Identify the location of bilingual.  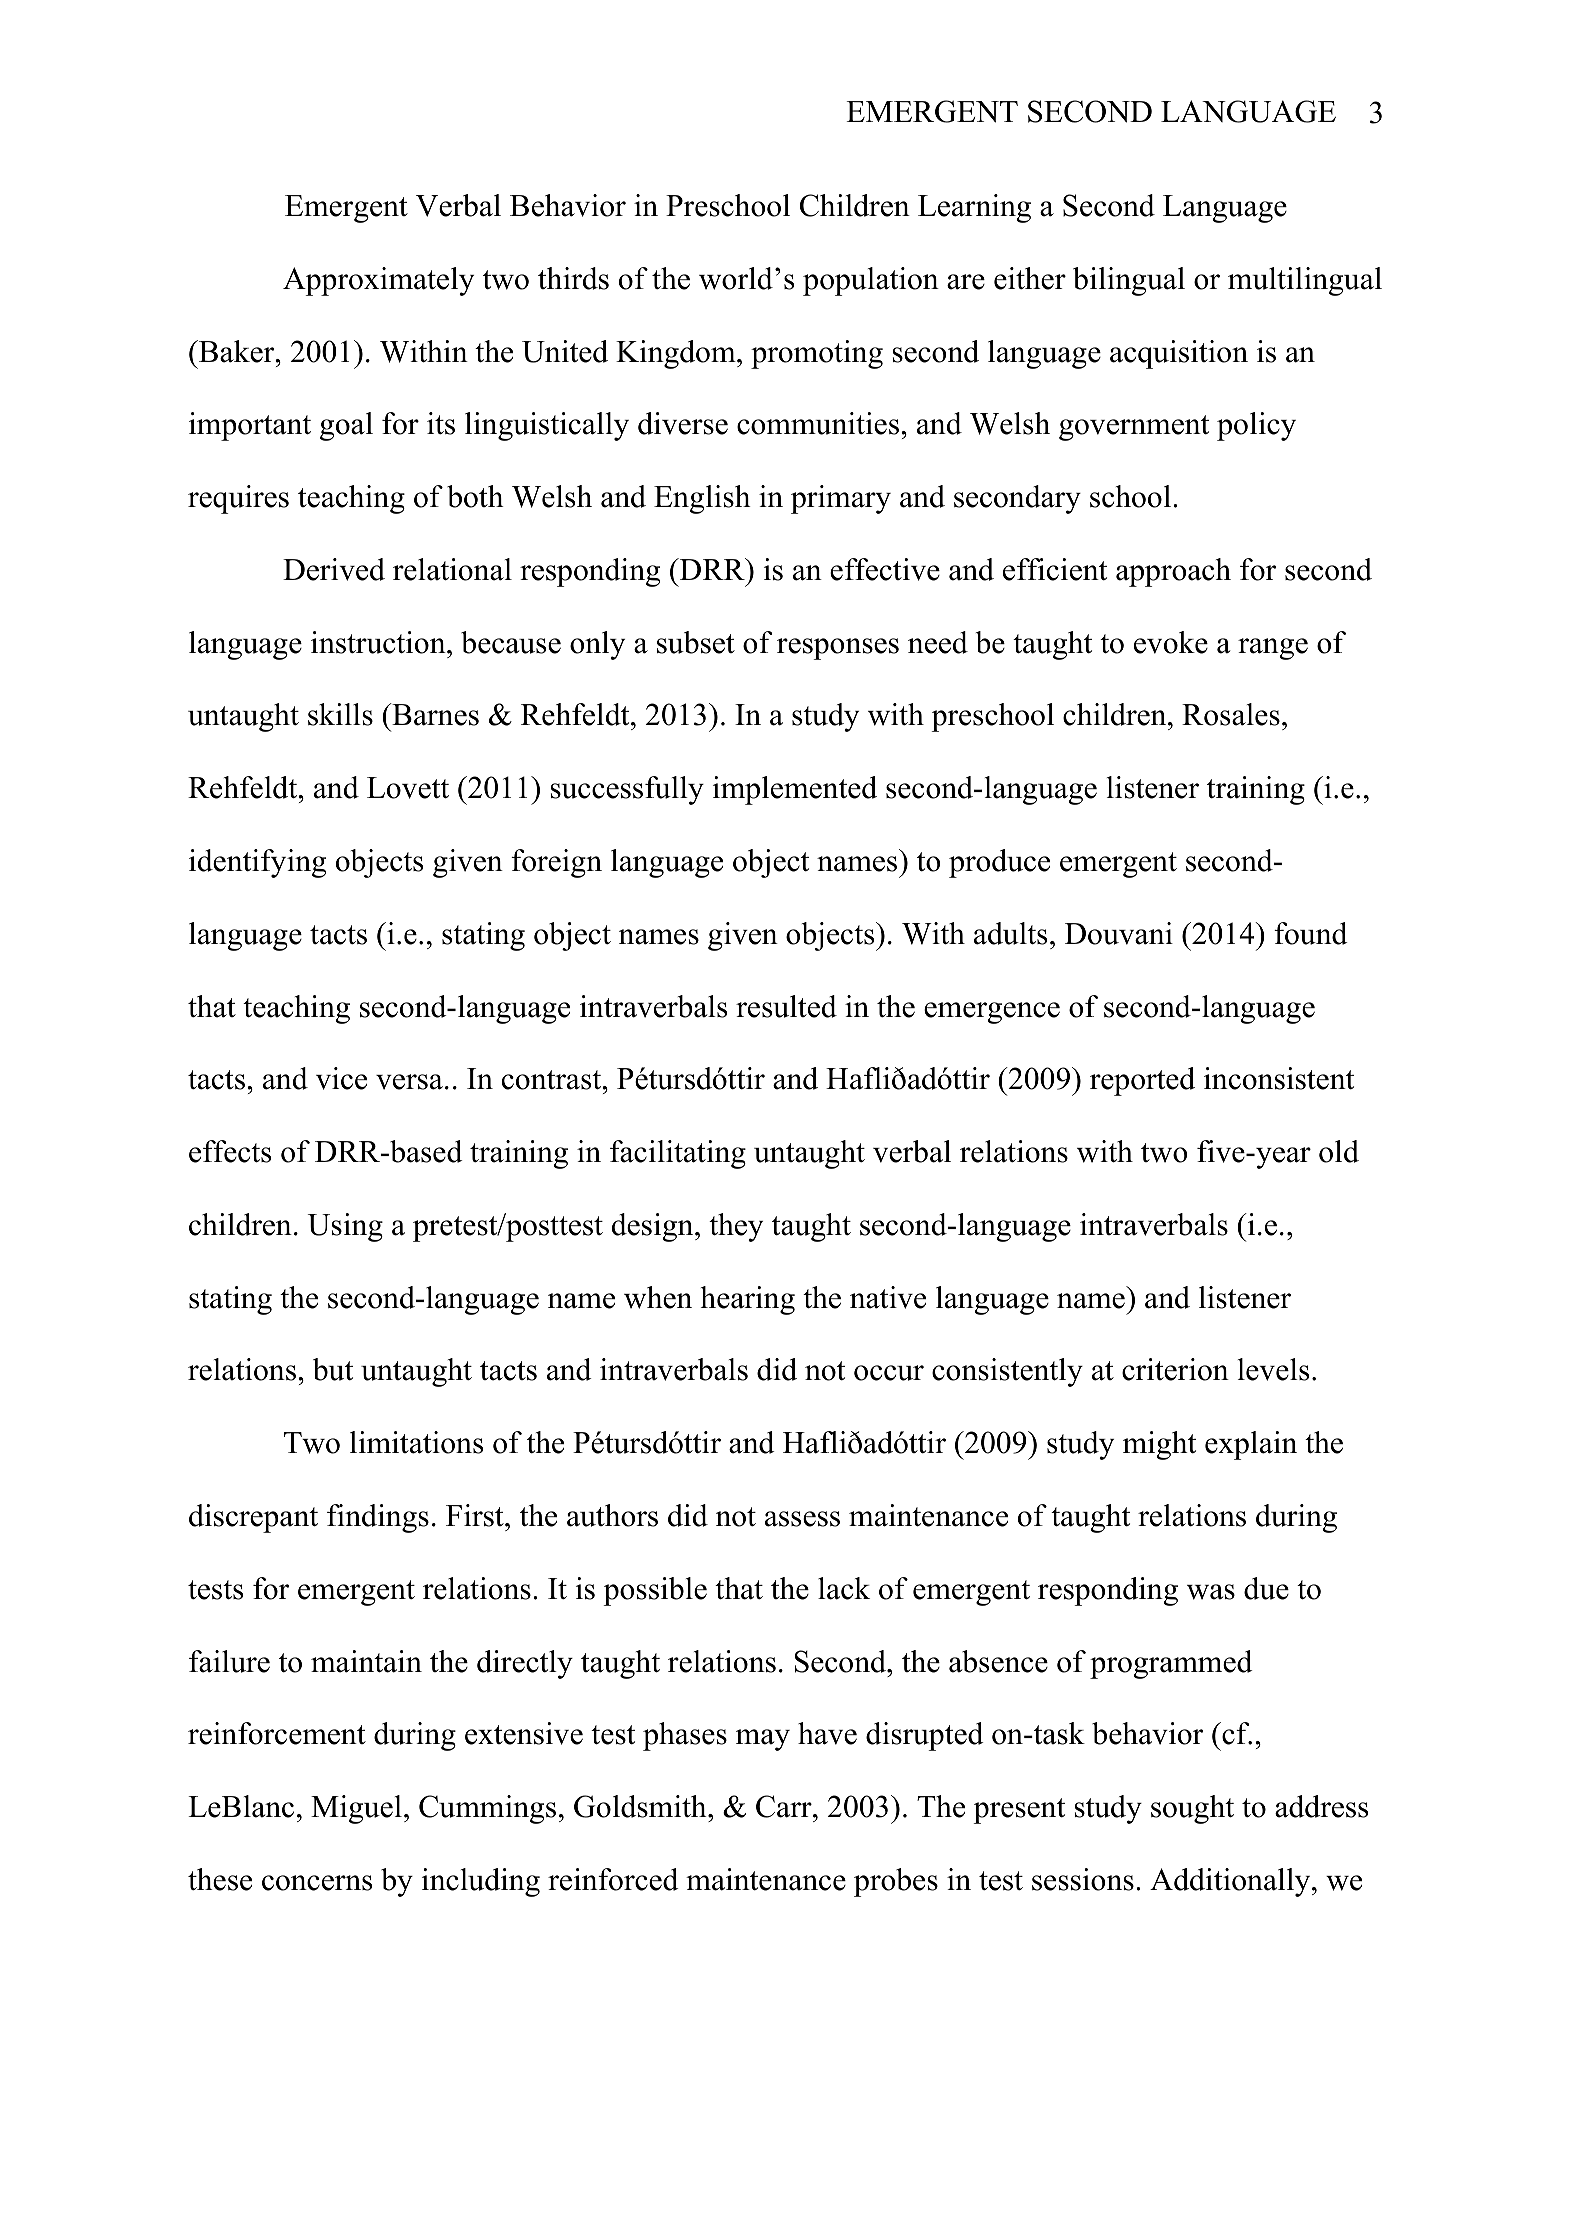
(1129, 281).
